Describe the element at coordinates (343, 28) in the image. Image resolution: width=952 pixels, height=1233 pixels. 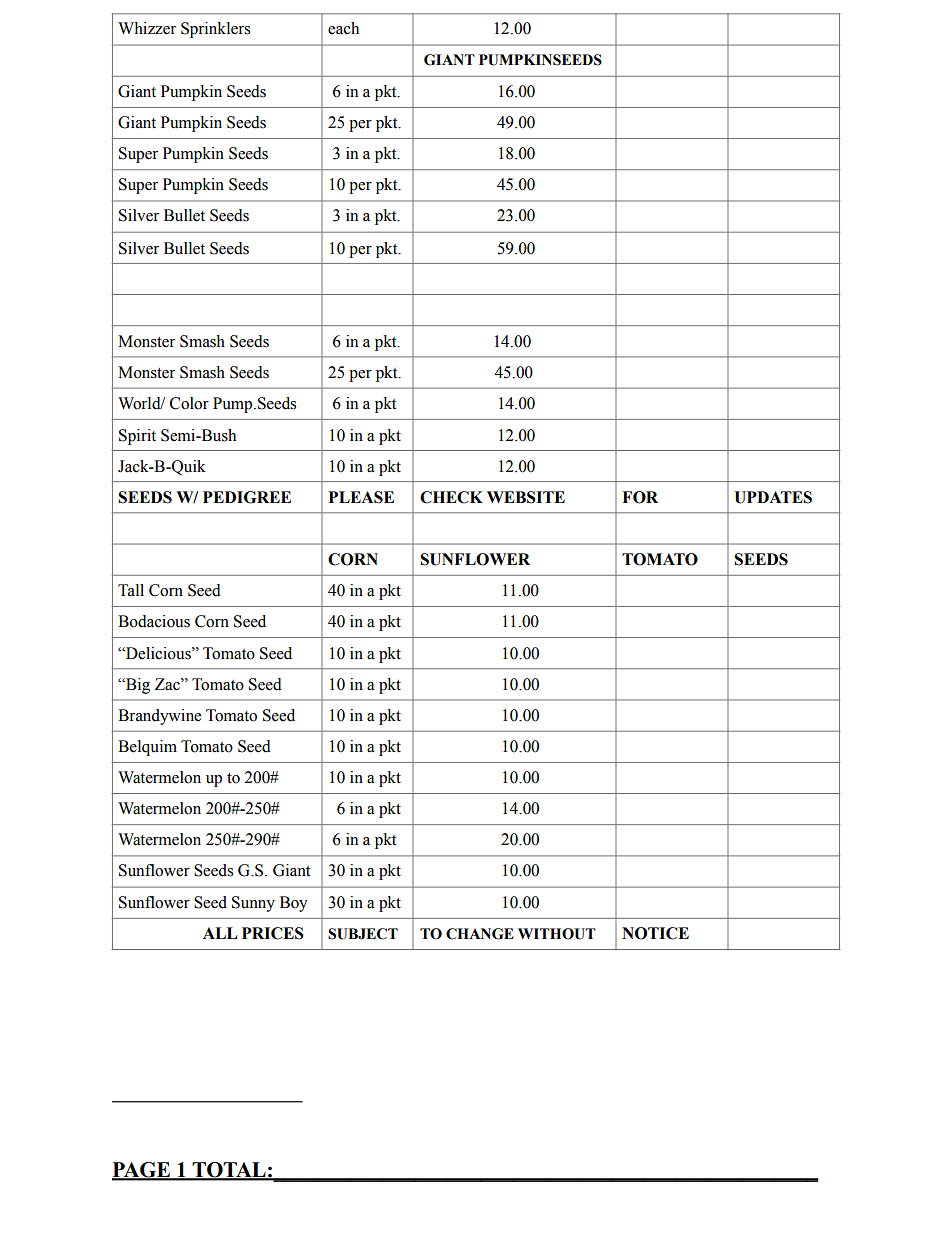
I see `each` at that location.
